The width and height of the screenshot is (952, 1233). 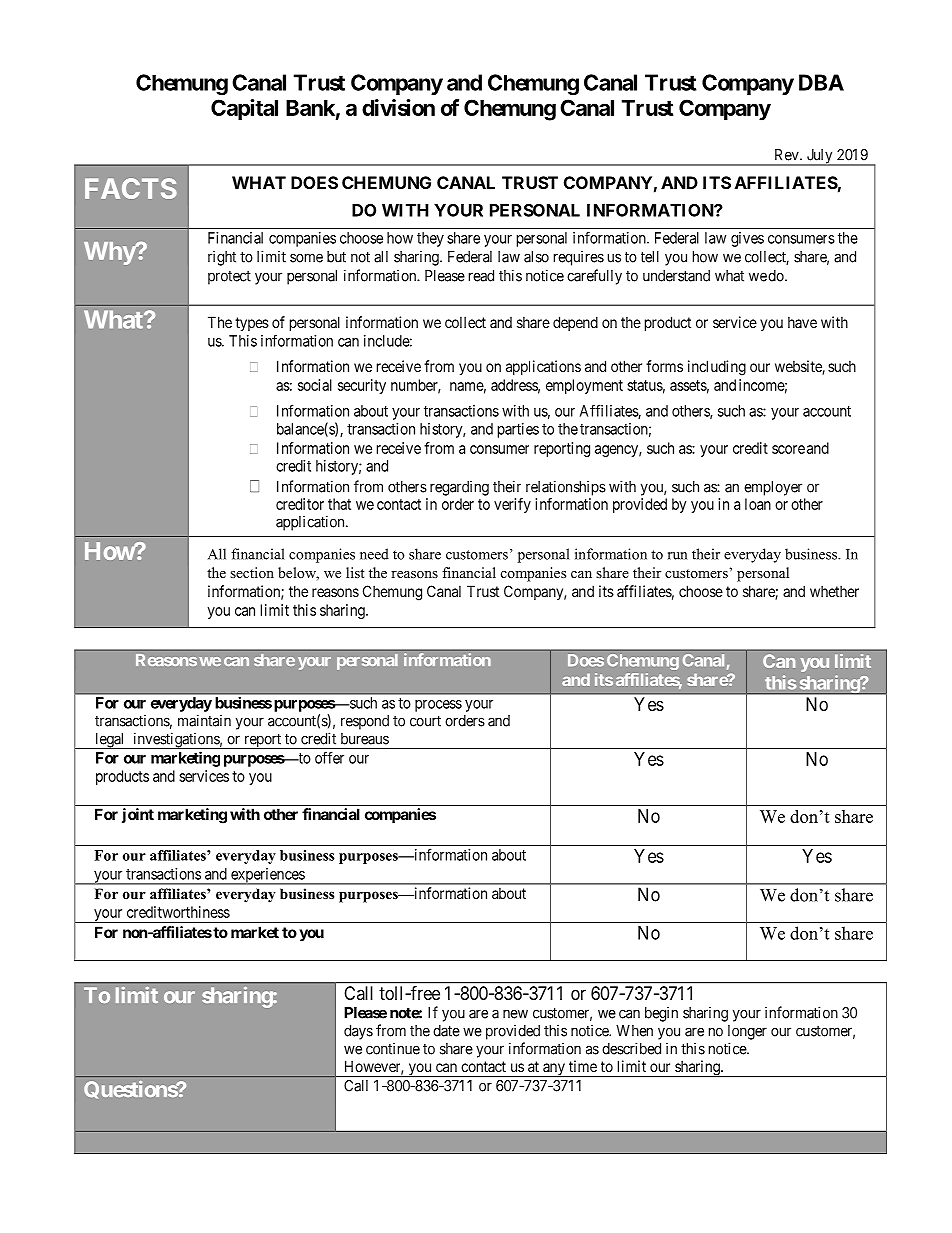 What do you see at coordinates (677, 556) in the screenshot?
I see `run` at bounding box center [677, 556].
